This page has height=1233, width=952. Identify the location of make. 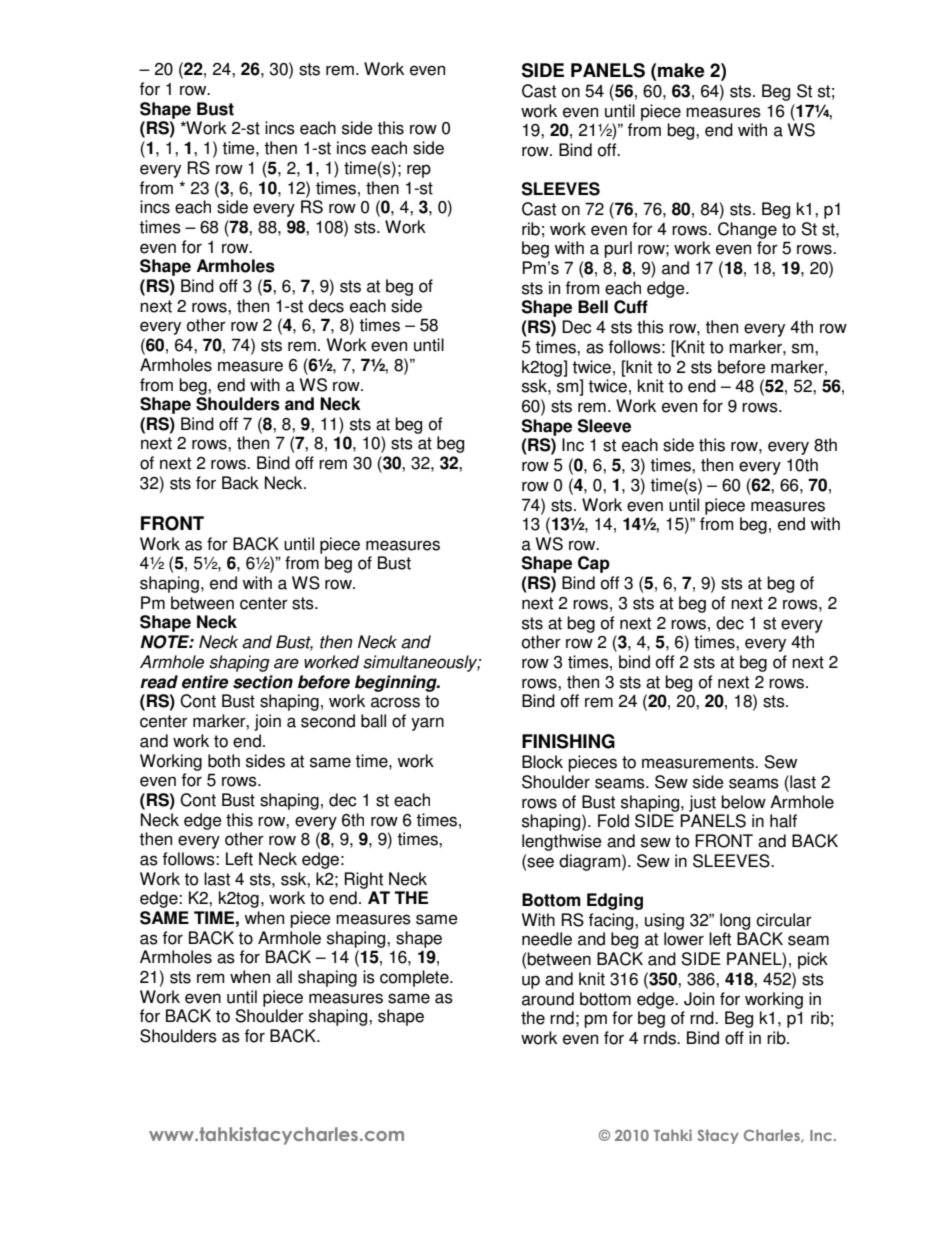
(681, 70).
